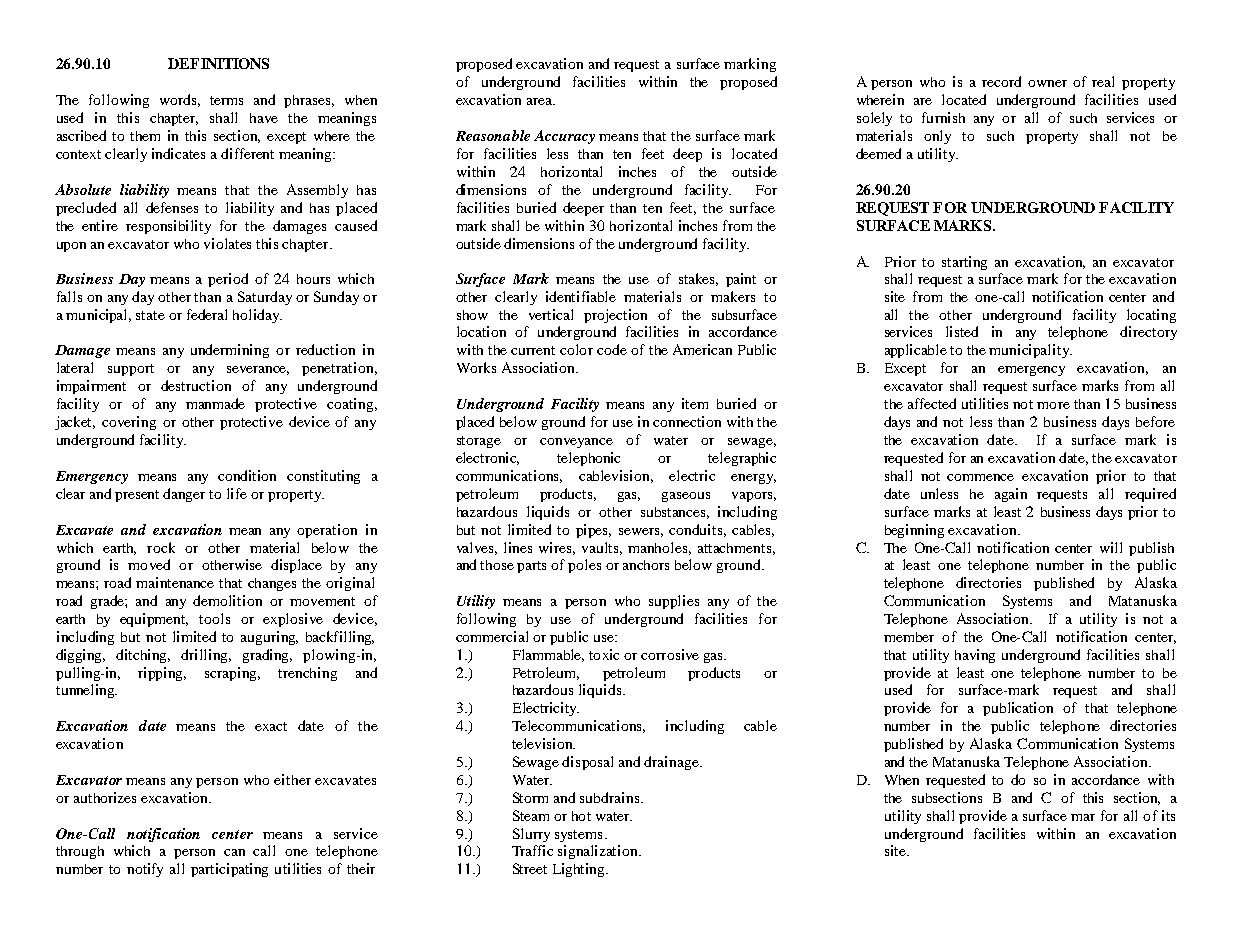 The height and width of the screenshot is (952, 1233). Describe the element at coordinates (227, 600) in the screenshot. I see `demolition` at that location.
